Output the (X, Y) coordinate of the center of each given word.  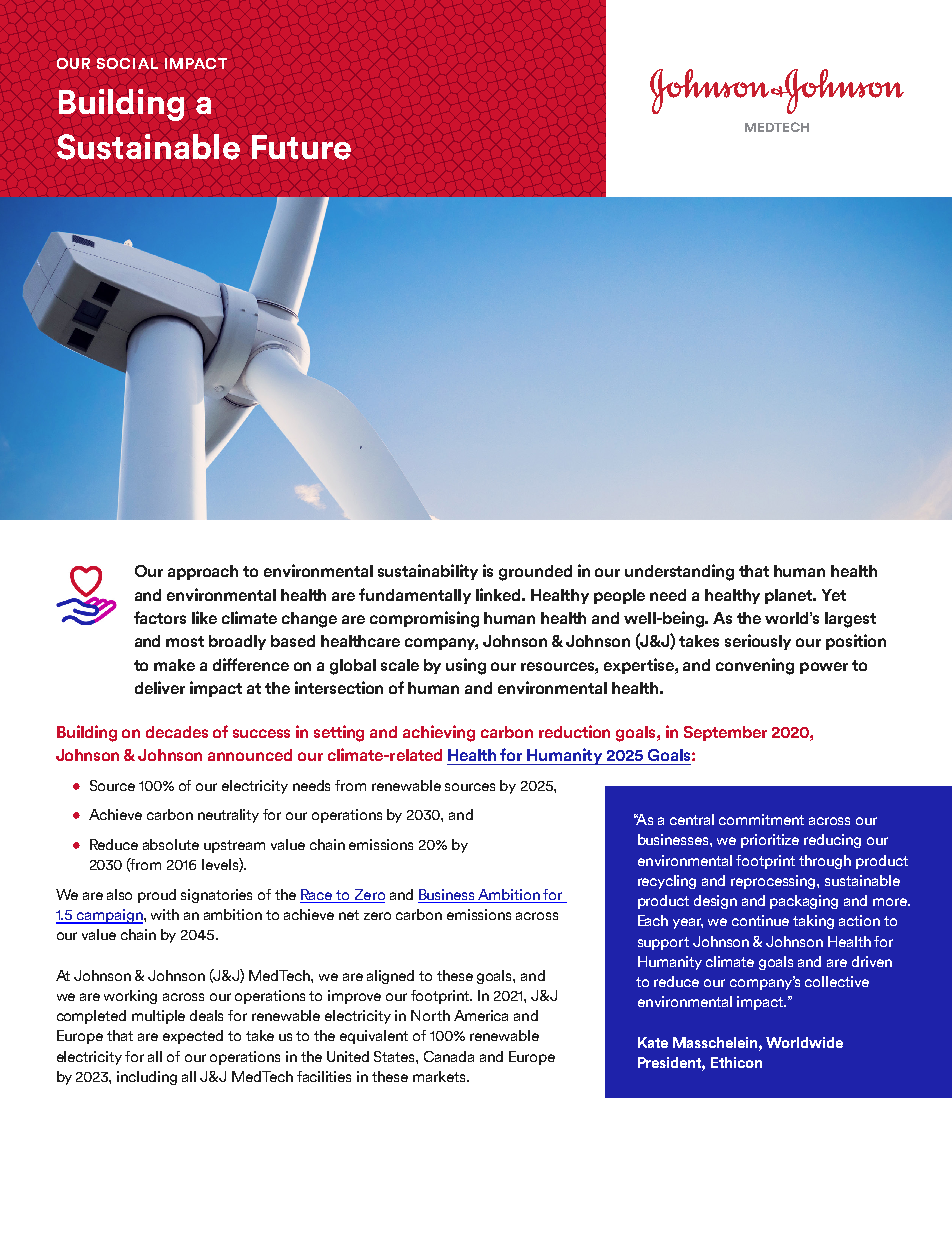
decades (177, 732)
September (725, 733)
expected (193, 1037)
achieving (439, 733)
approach (203, 572)
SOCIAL (127, 63)
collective (837, 981)
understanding (679, 572)
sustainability (428, 572)
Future (301, 147)
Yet (834, 595)
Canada (449, 1056)
